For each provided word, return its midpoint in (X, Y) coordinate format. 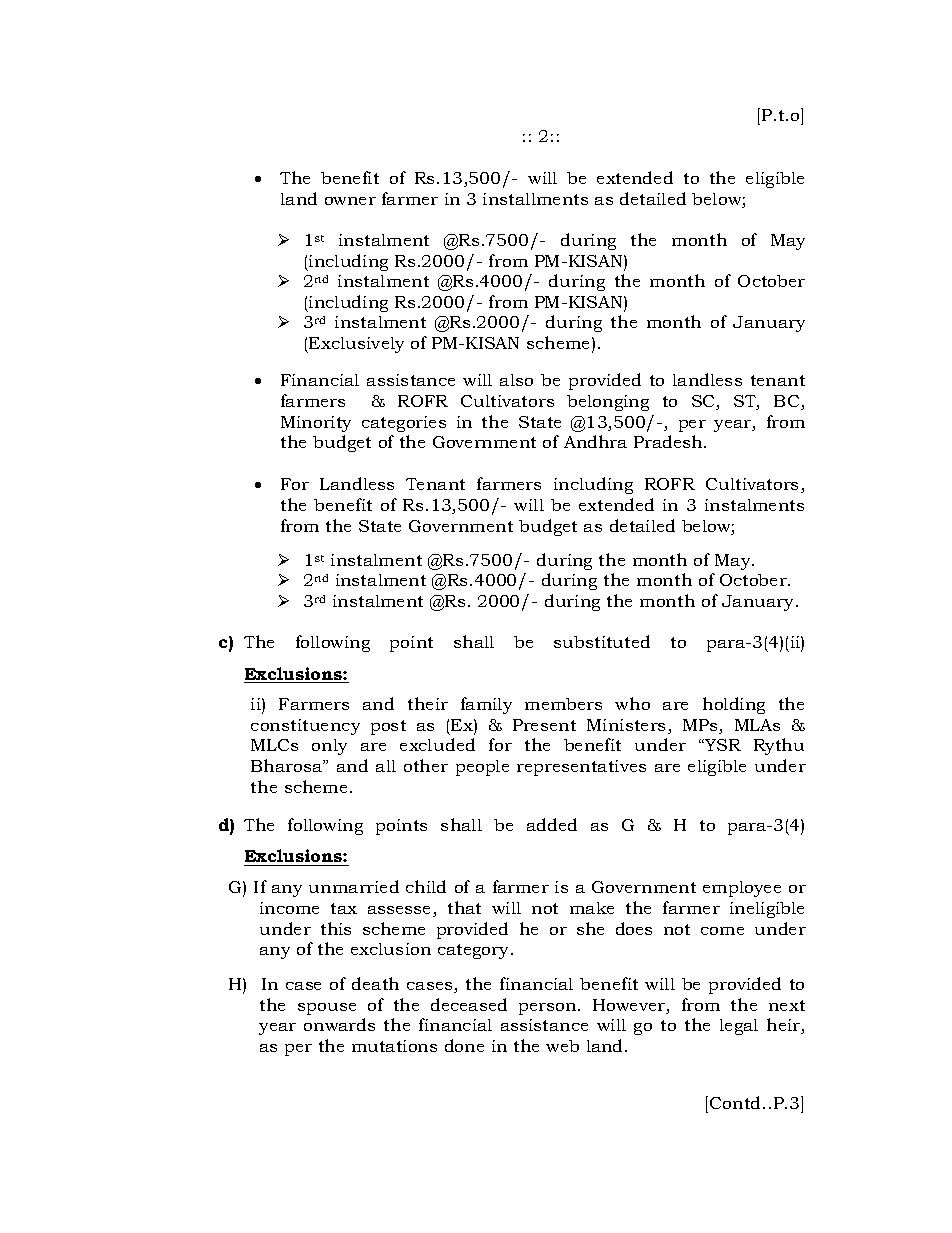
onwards (339, 1024)
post (388, 727)
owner (350, 201)
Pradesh (669, 441)
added (552, 824)
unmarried (354, 886)
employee (742, 889)
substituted (602, 641)
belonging (608, 403)
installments (535, 199)
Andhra (595, 441)
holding (734, 705)
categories (404, 424)
